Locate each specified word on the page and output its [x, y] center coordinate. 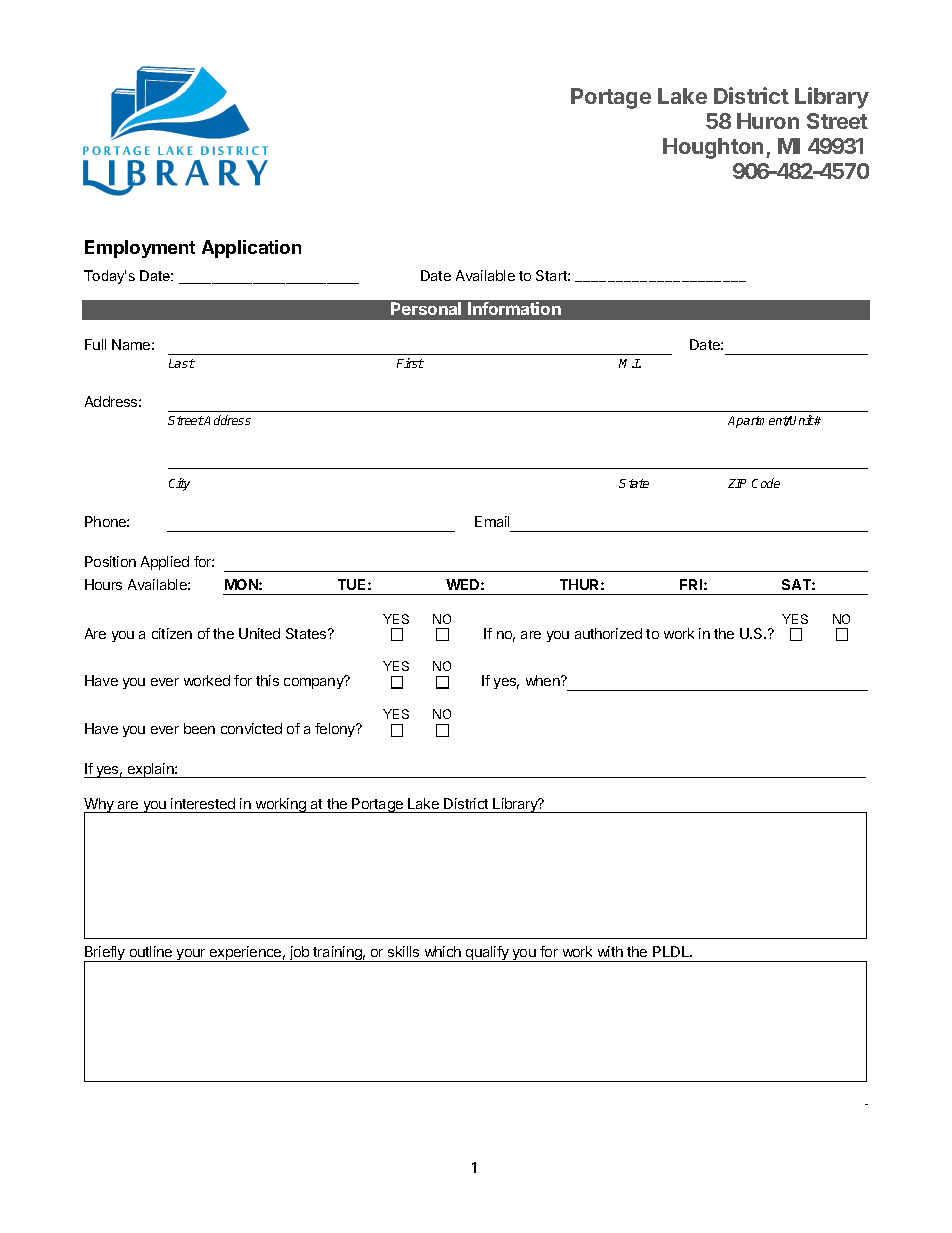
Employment [140, 249]
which [443, 951]
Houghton [713, 148]
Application [251, 249]
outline [151, 951]
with [610, 951]
